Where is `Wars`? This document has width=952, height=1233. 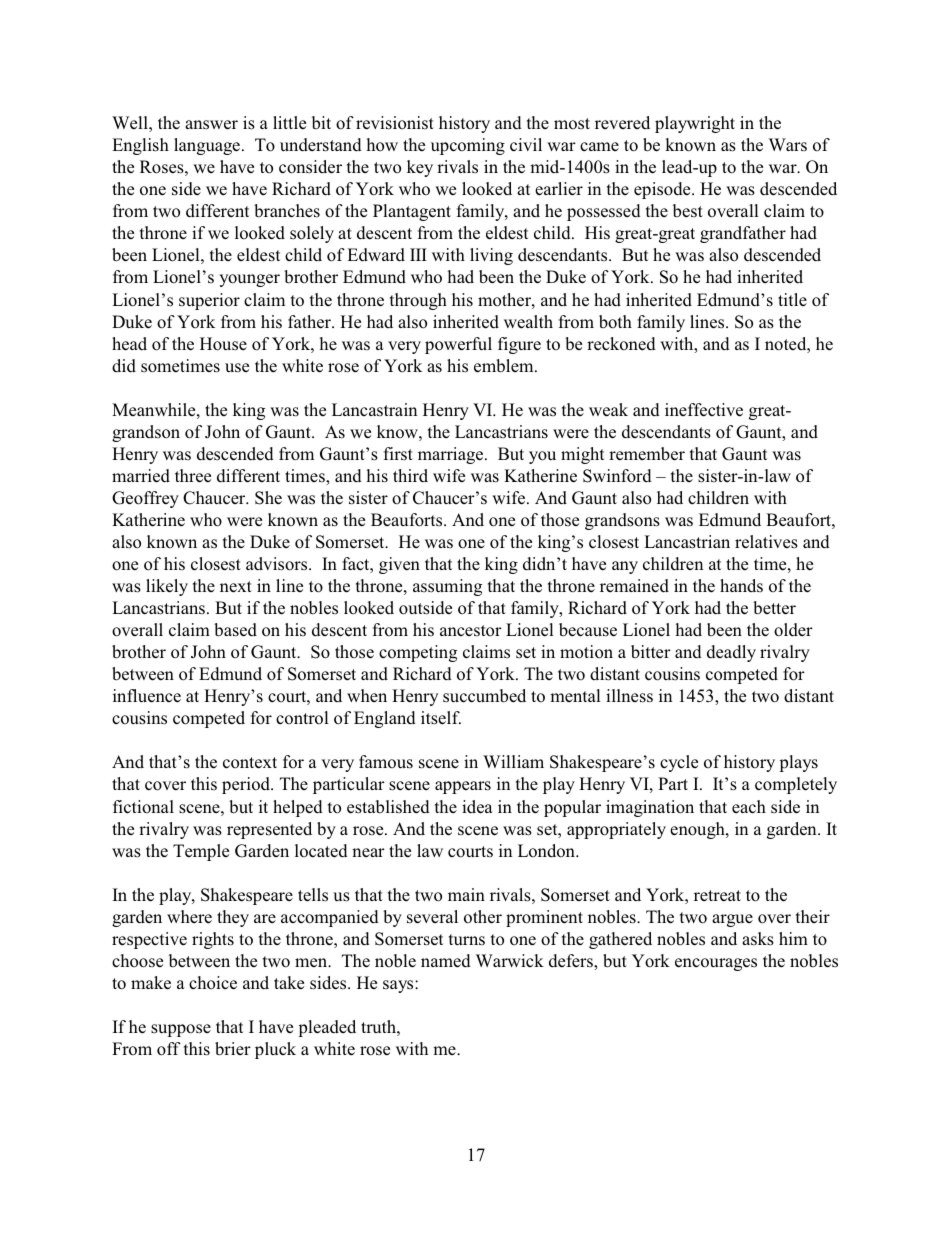
Wars is located at coordinates (788, 144).
